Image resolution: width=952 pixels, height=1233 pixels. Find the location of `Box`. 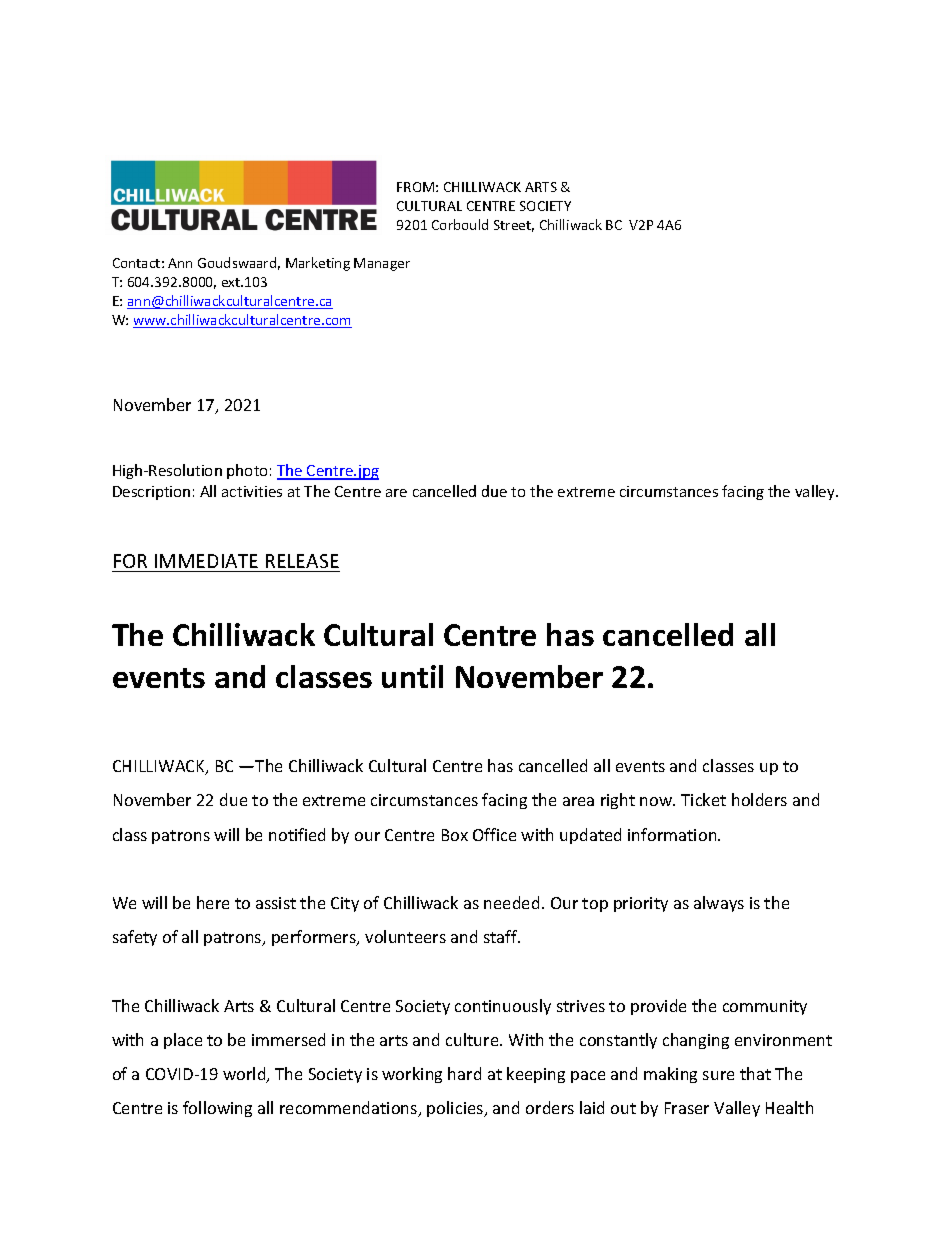

Box is located at coordinates (455, 835).
